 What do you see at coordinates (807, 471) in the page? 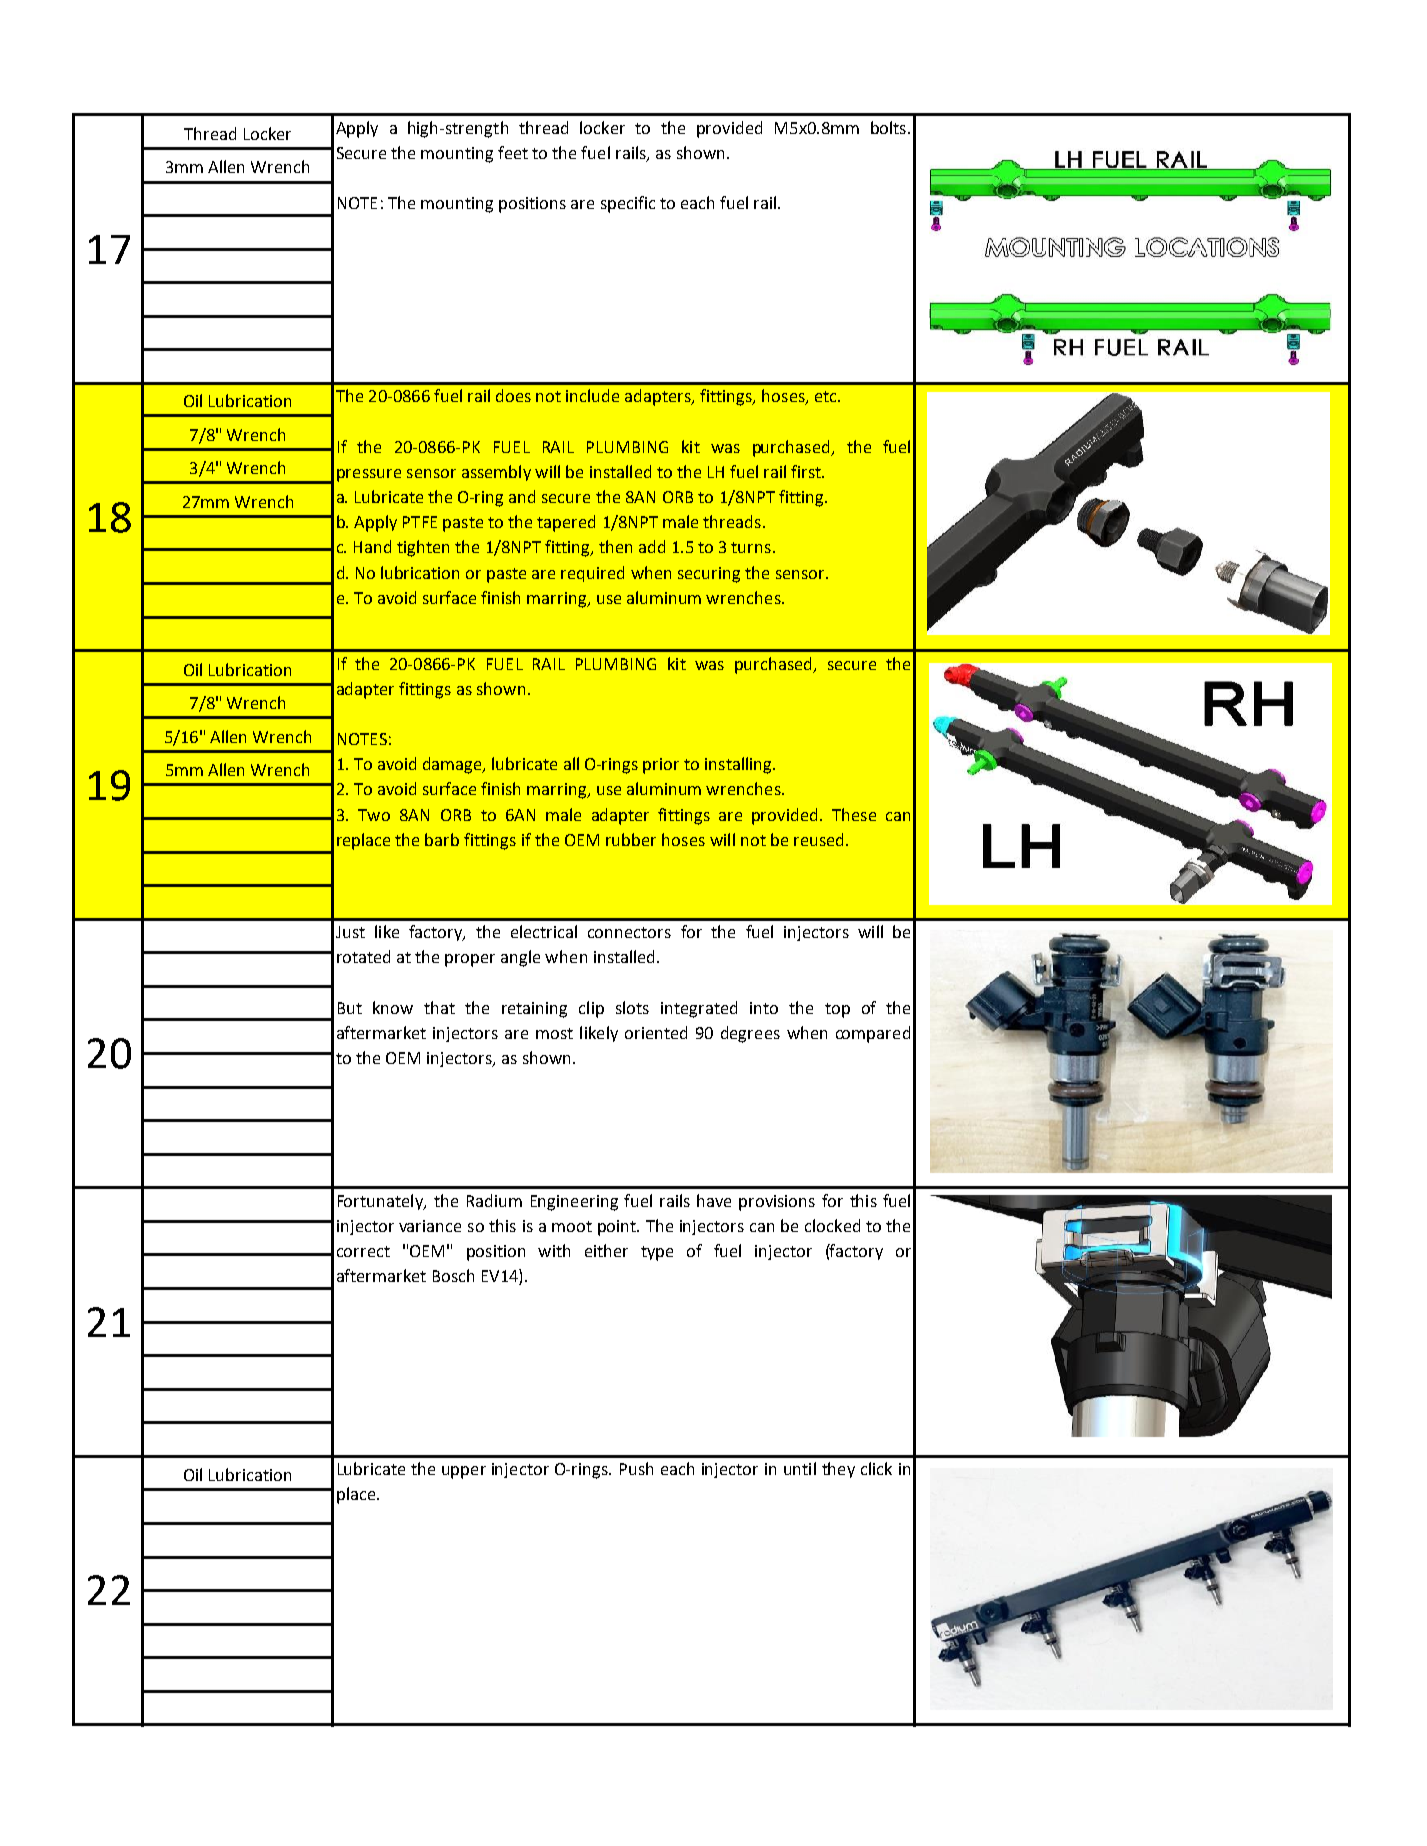
I see `first` at bounding box center [807, 471].
